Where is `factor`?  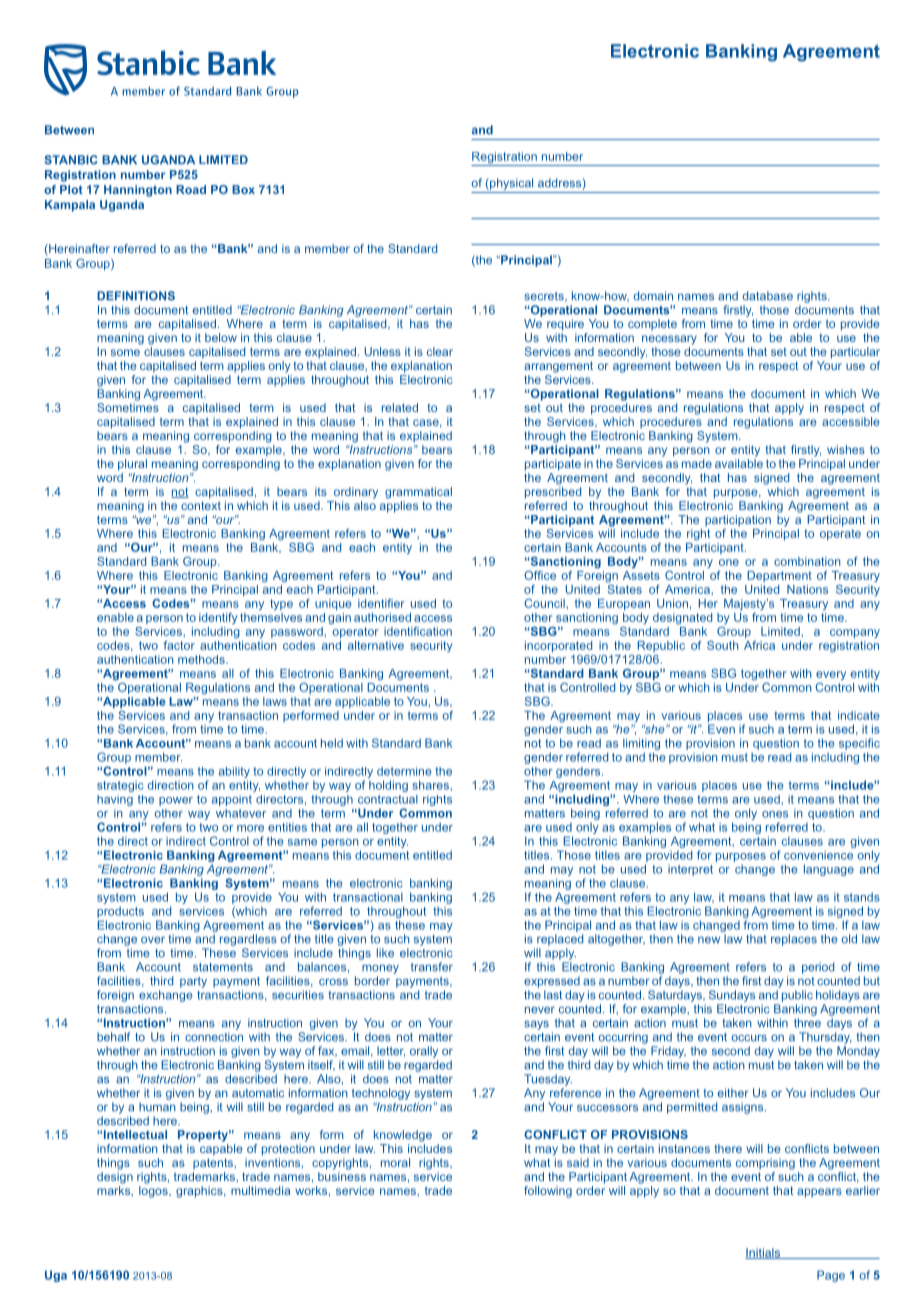
factor is located at coordinates (179, 645).
